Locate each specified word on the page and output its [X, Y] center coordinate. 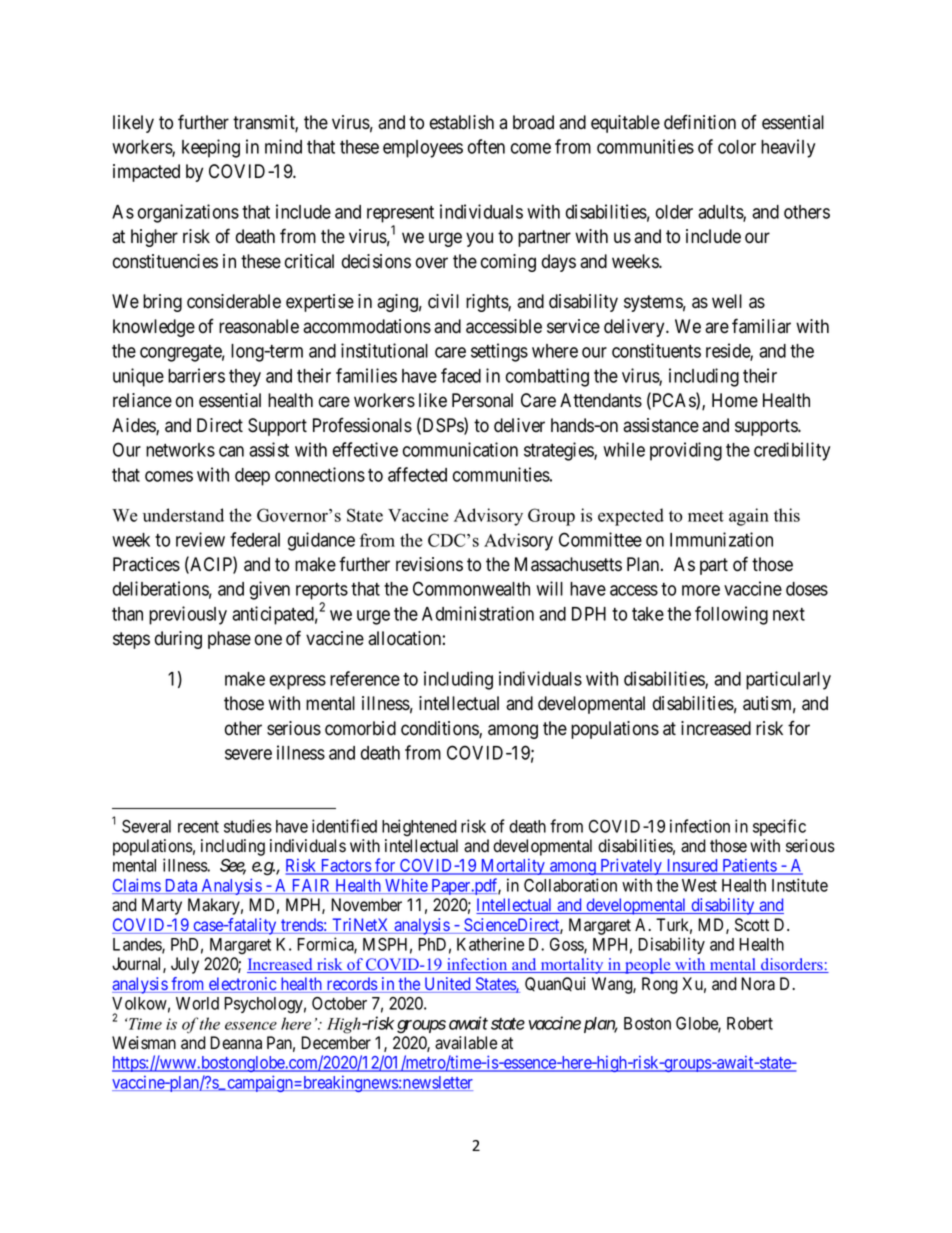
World [197, 1003]
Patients [749, 866]
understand [183, 515]
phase [229, 640]
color [737, 147]
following [731, 615]
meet [706, 516]
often [486, 146]
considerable [234, 301]
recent [198, 827]
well [727, 301]
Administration [478, 613]
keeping [211, 148]
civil [443, 301]
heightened [419, 828]
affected [417, 474]
